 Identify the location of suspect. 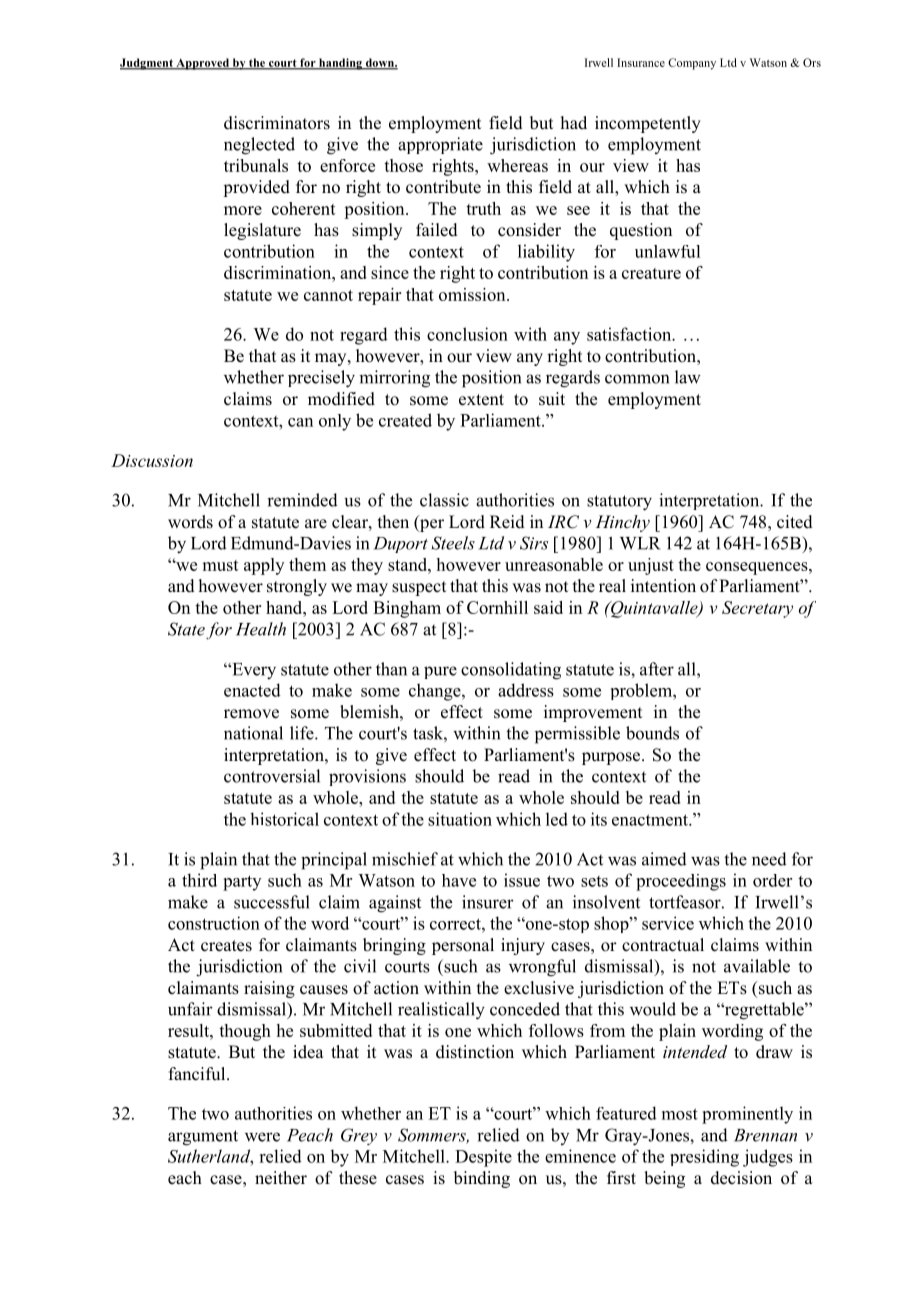
(419, 588).
